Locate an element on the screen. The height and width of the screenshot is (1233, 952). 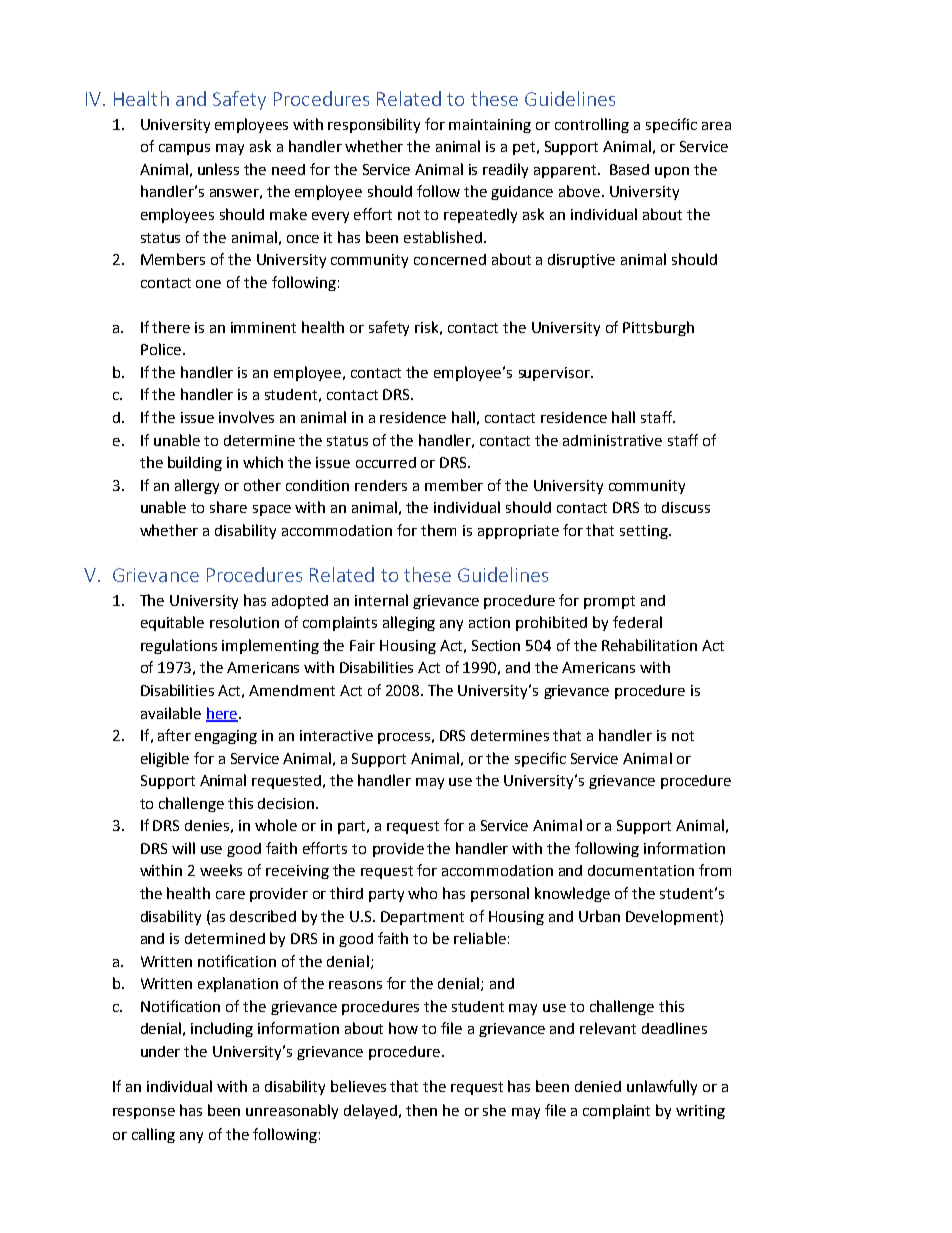
unless is located at coordinates (218, 169).
